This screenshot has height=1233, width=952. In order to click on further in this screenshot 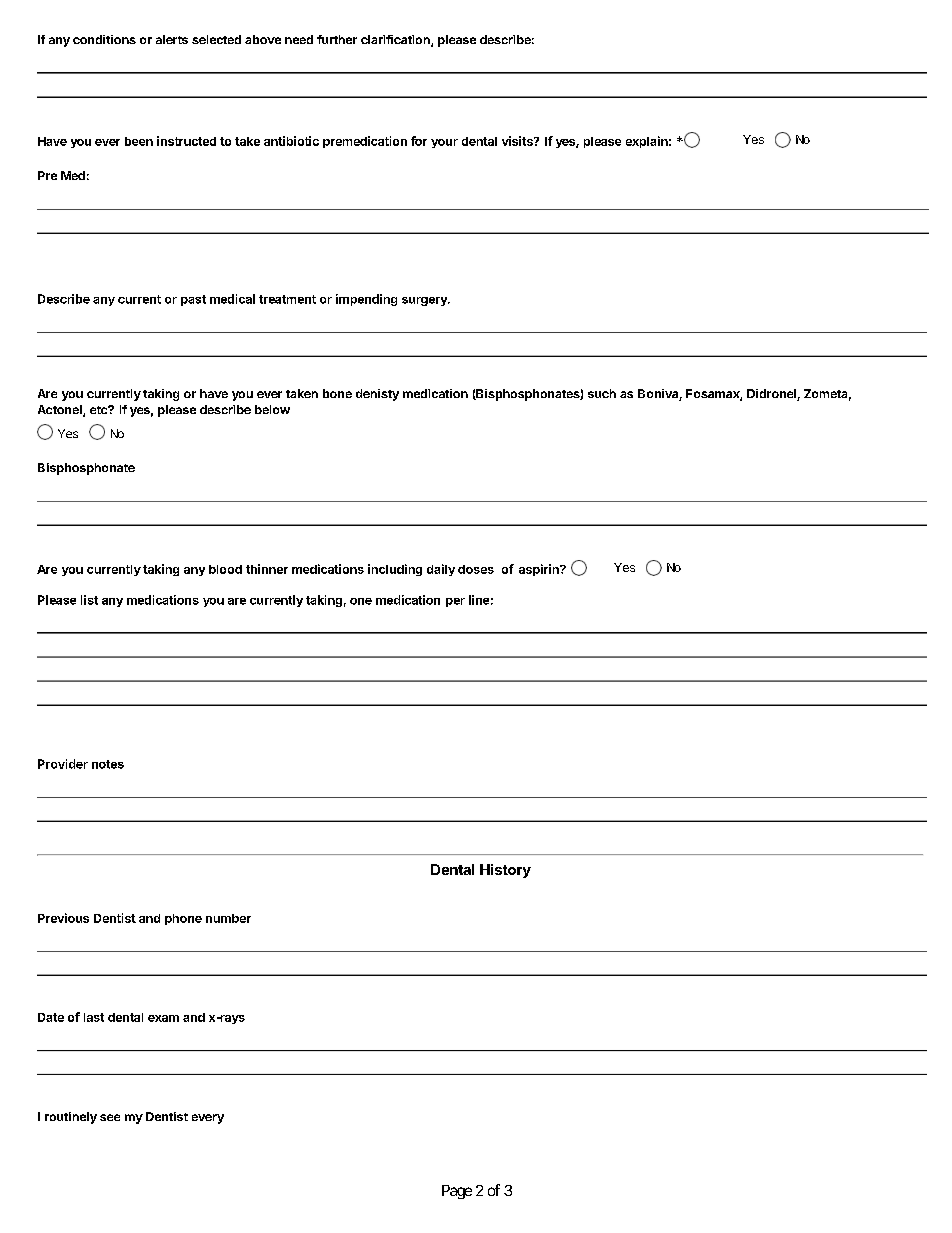, I will do `click(337, 39)`.
